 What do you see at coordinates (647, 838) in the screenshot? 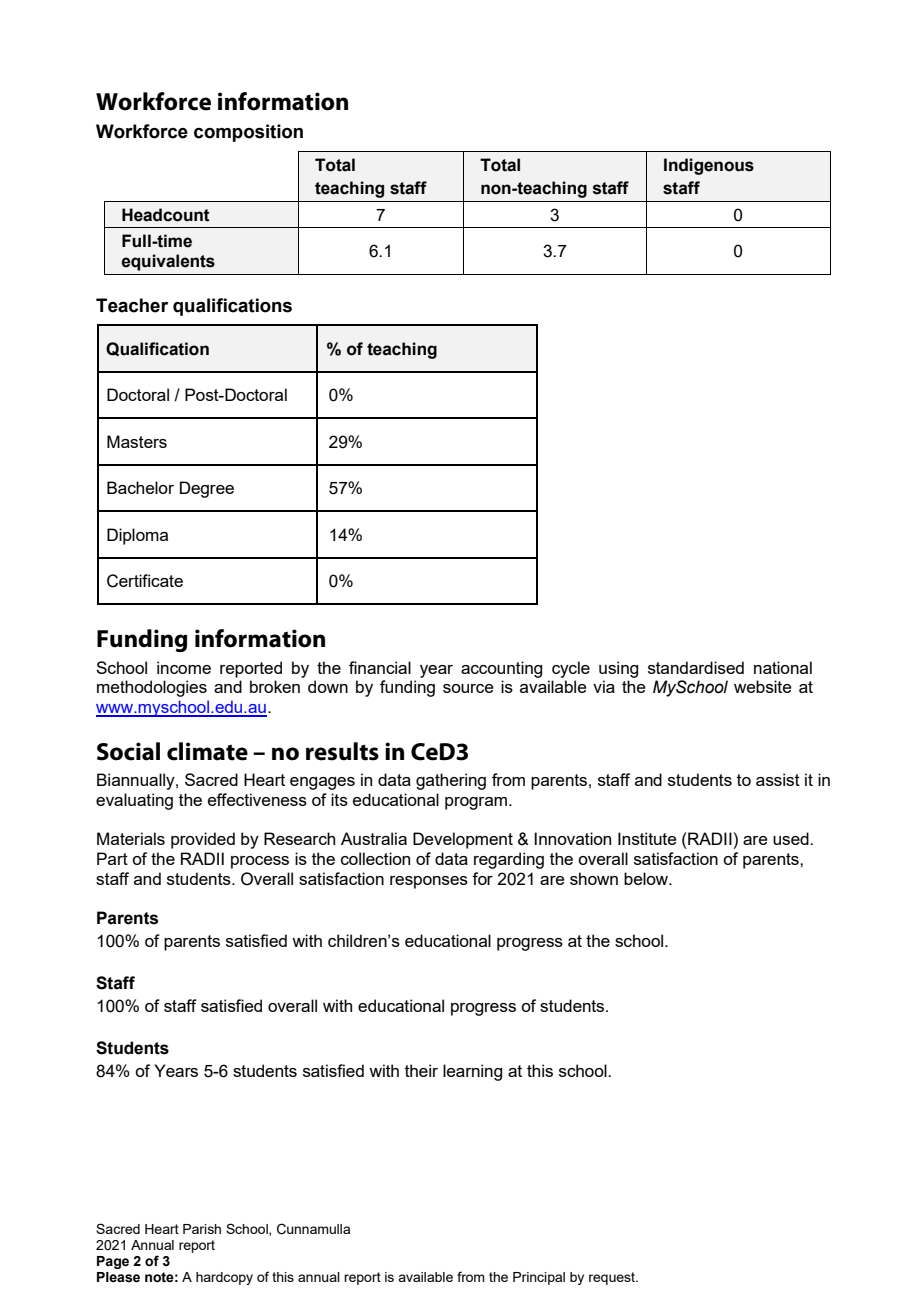
I see `Institute` at bounding box center [647, 838].
